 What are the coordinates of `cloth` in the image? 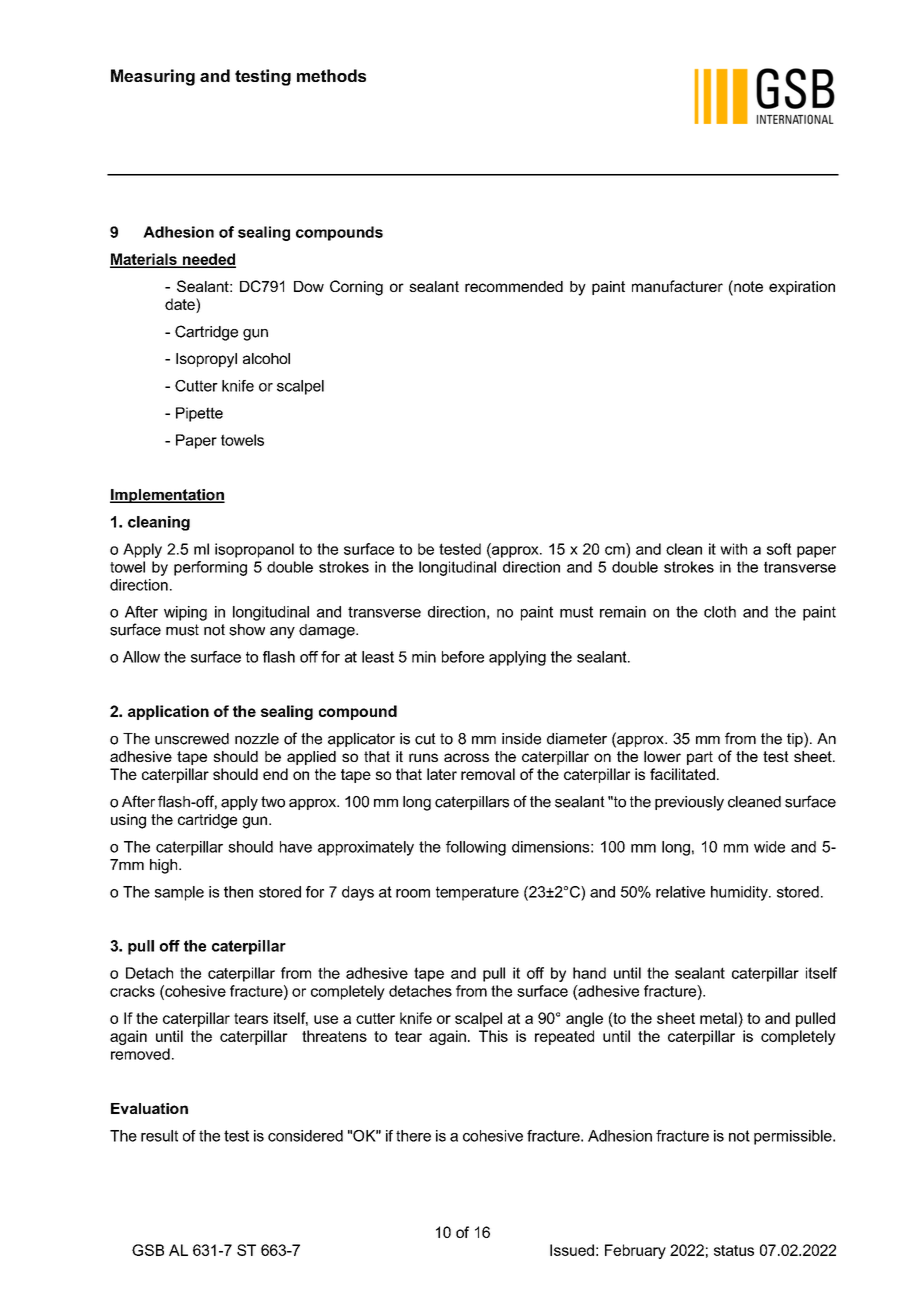 It's located at (720, 612).
